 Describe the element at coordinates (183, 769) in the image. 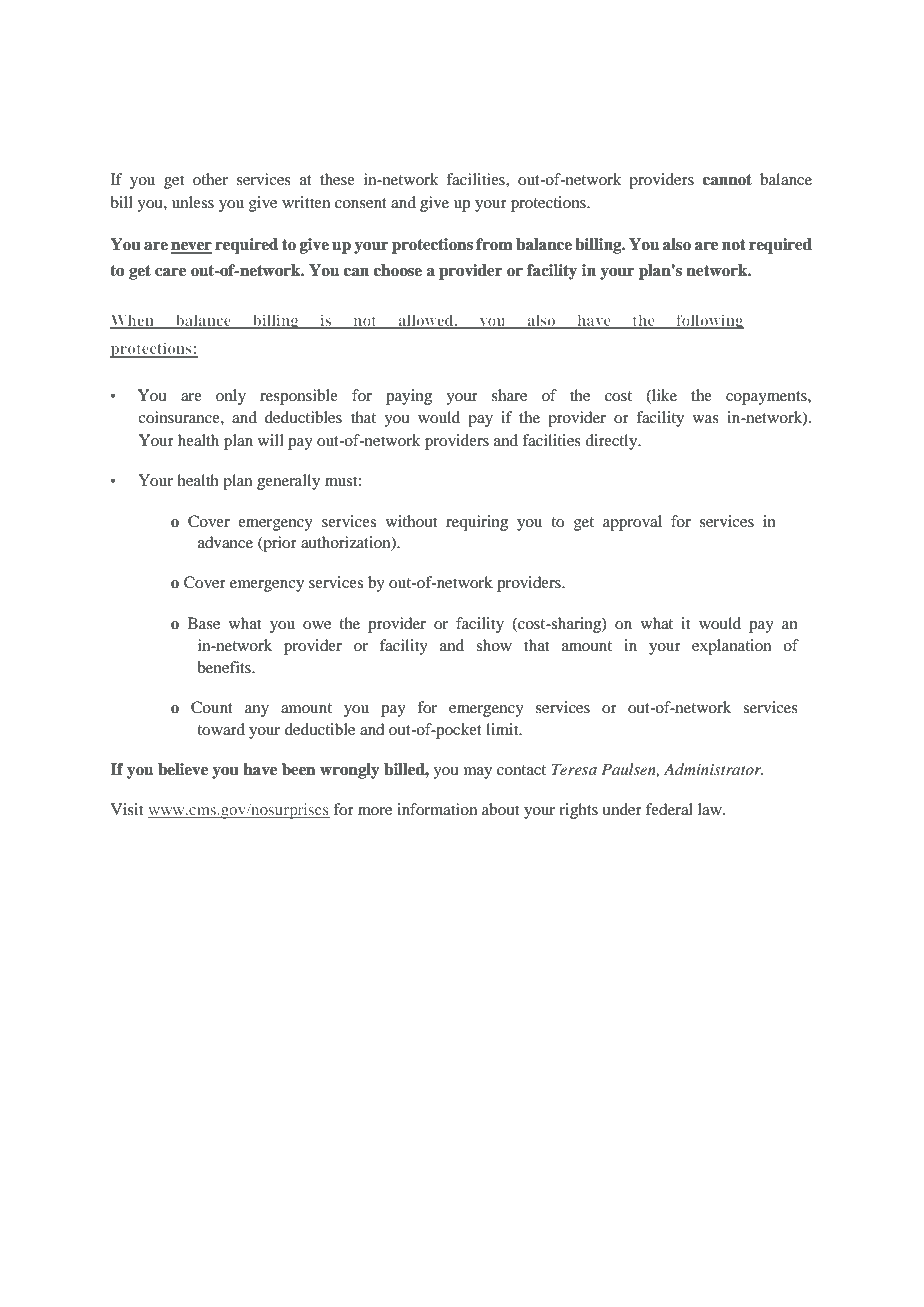

I see `believe` at that location.
